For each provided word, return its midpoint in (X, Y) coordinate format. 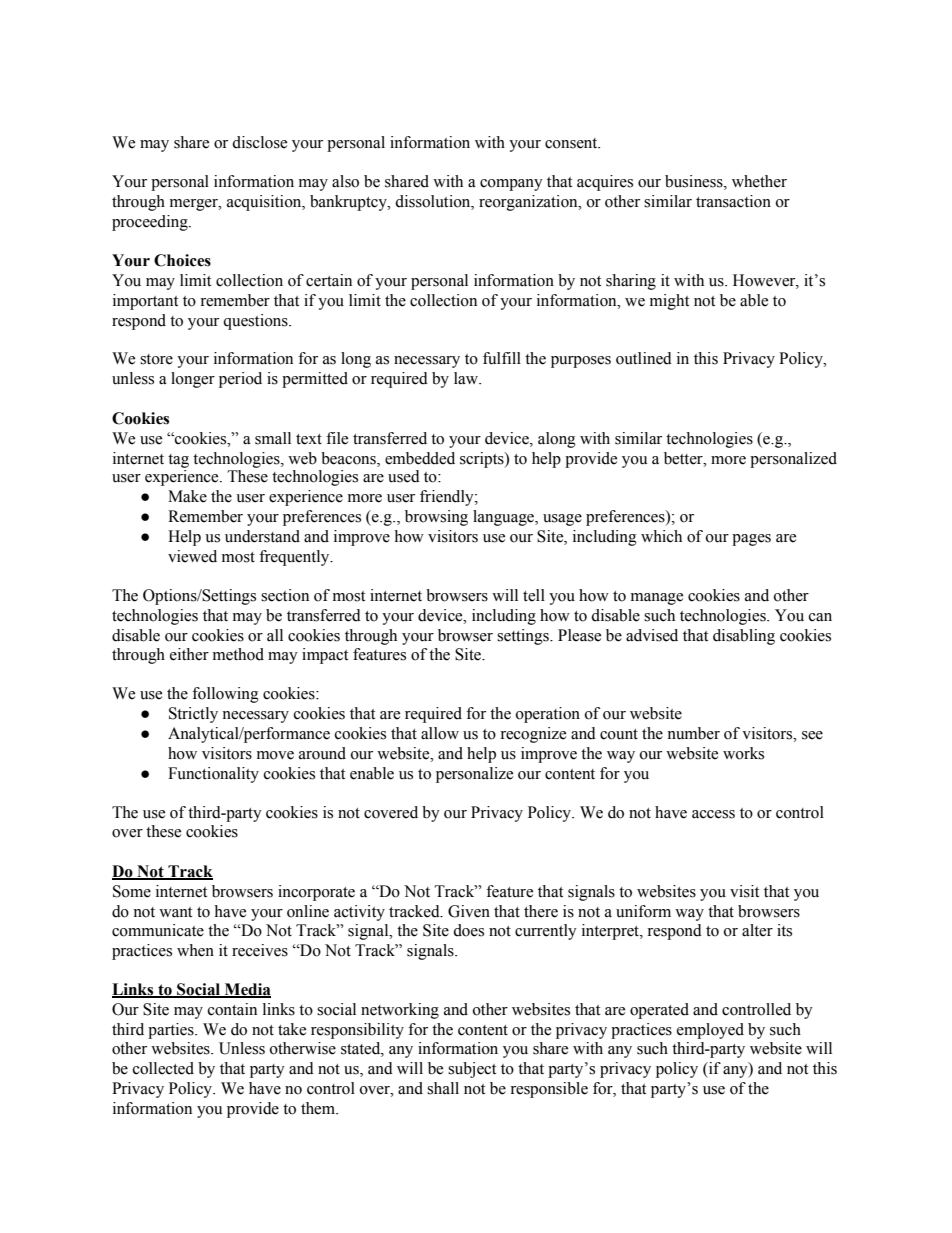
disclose (259, 142)
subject (472, 1070)
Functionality (213, 775)
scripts (483, 460)
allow (440, 733)
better (684, 458)
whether (759, 181)
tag (178, 461)
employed (710, 1031)
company (511, 185)
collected (163, 1068)
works (743, 753)
